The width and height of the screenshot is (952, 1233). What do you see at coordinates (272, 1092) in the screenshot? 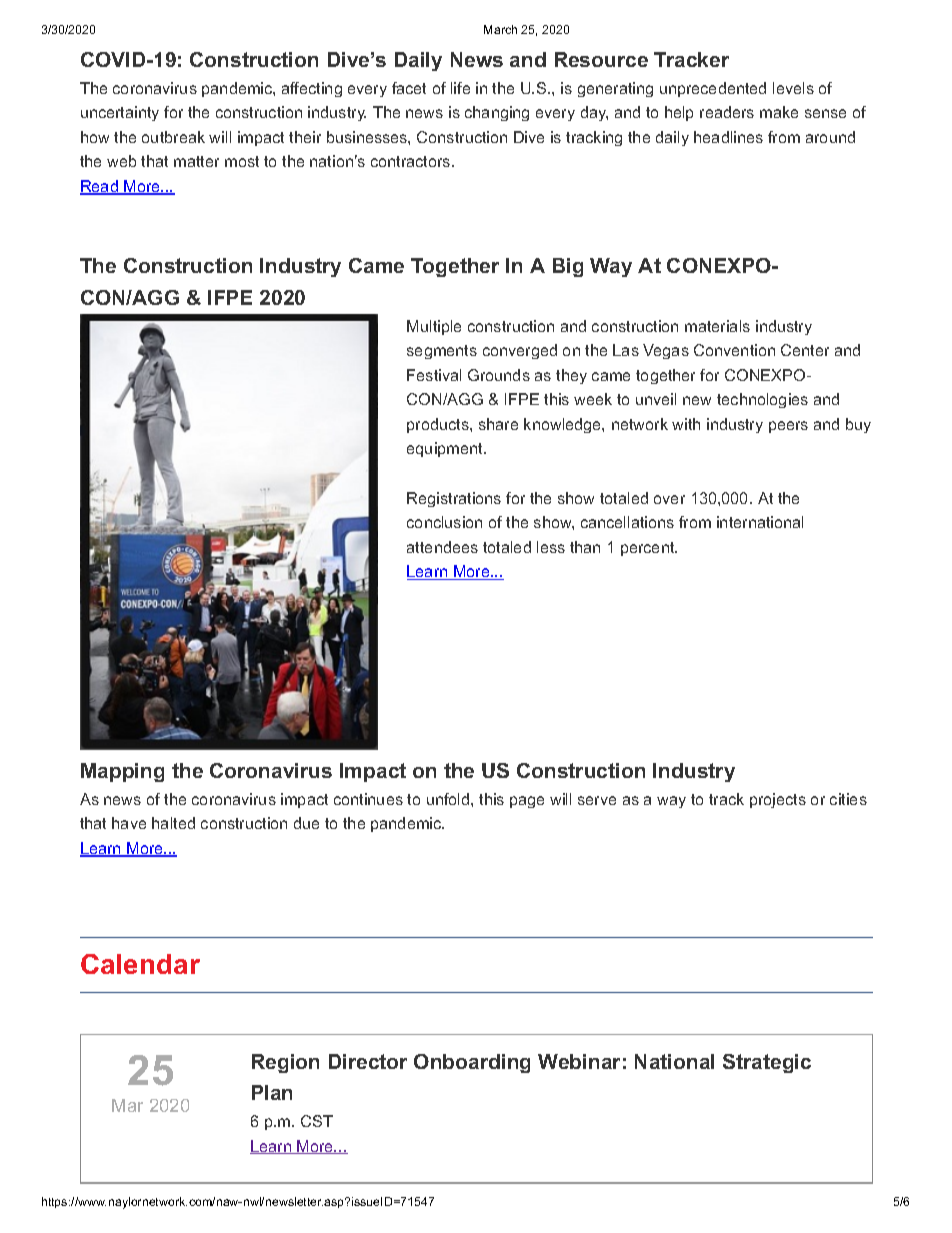
I see `Plan` at bounding box center [272, 1092].
